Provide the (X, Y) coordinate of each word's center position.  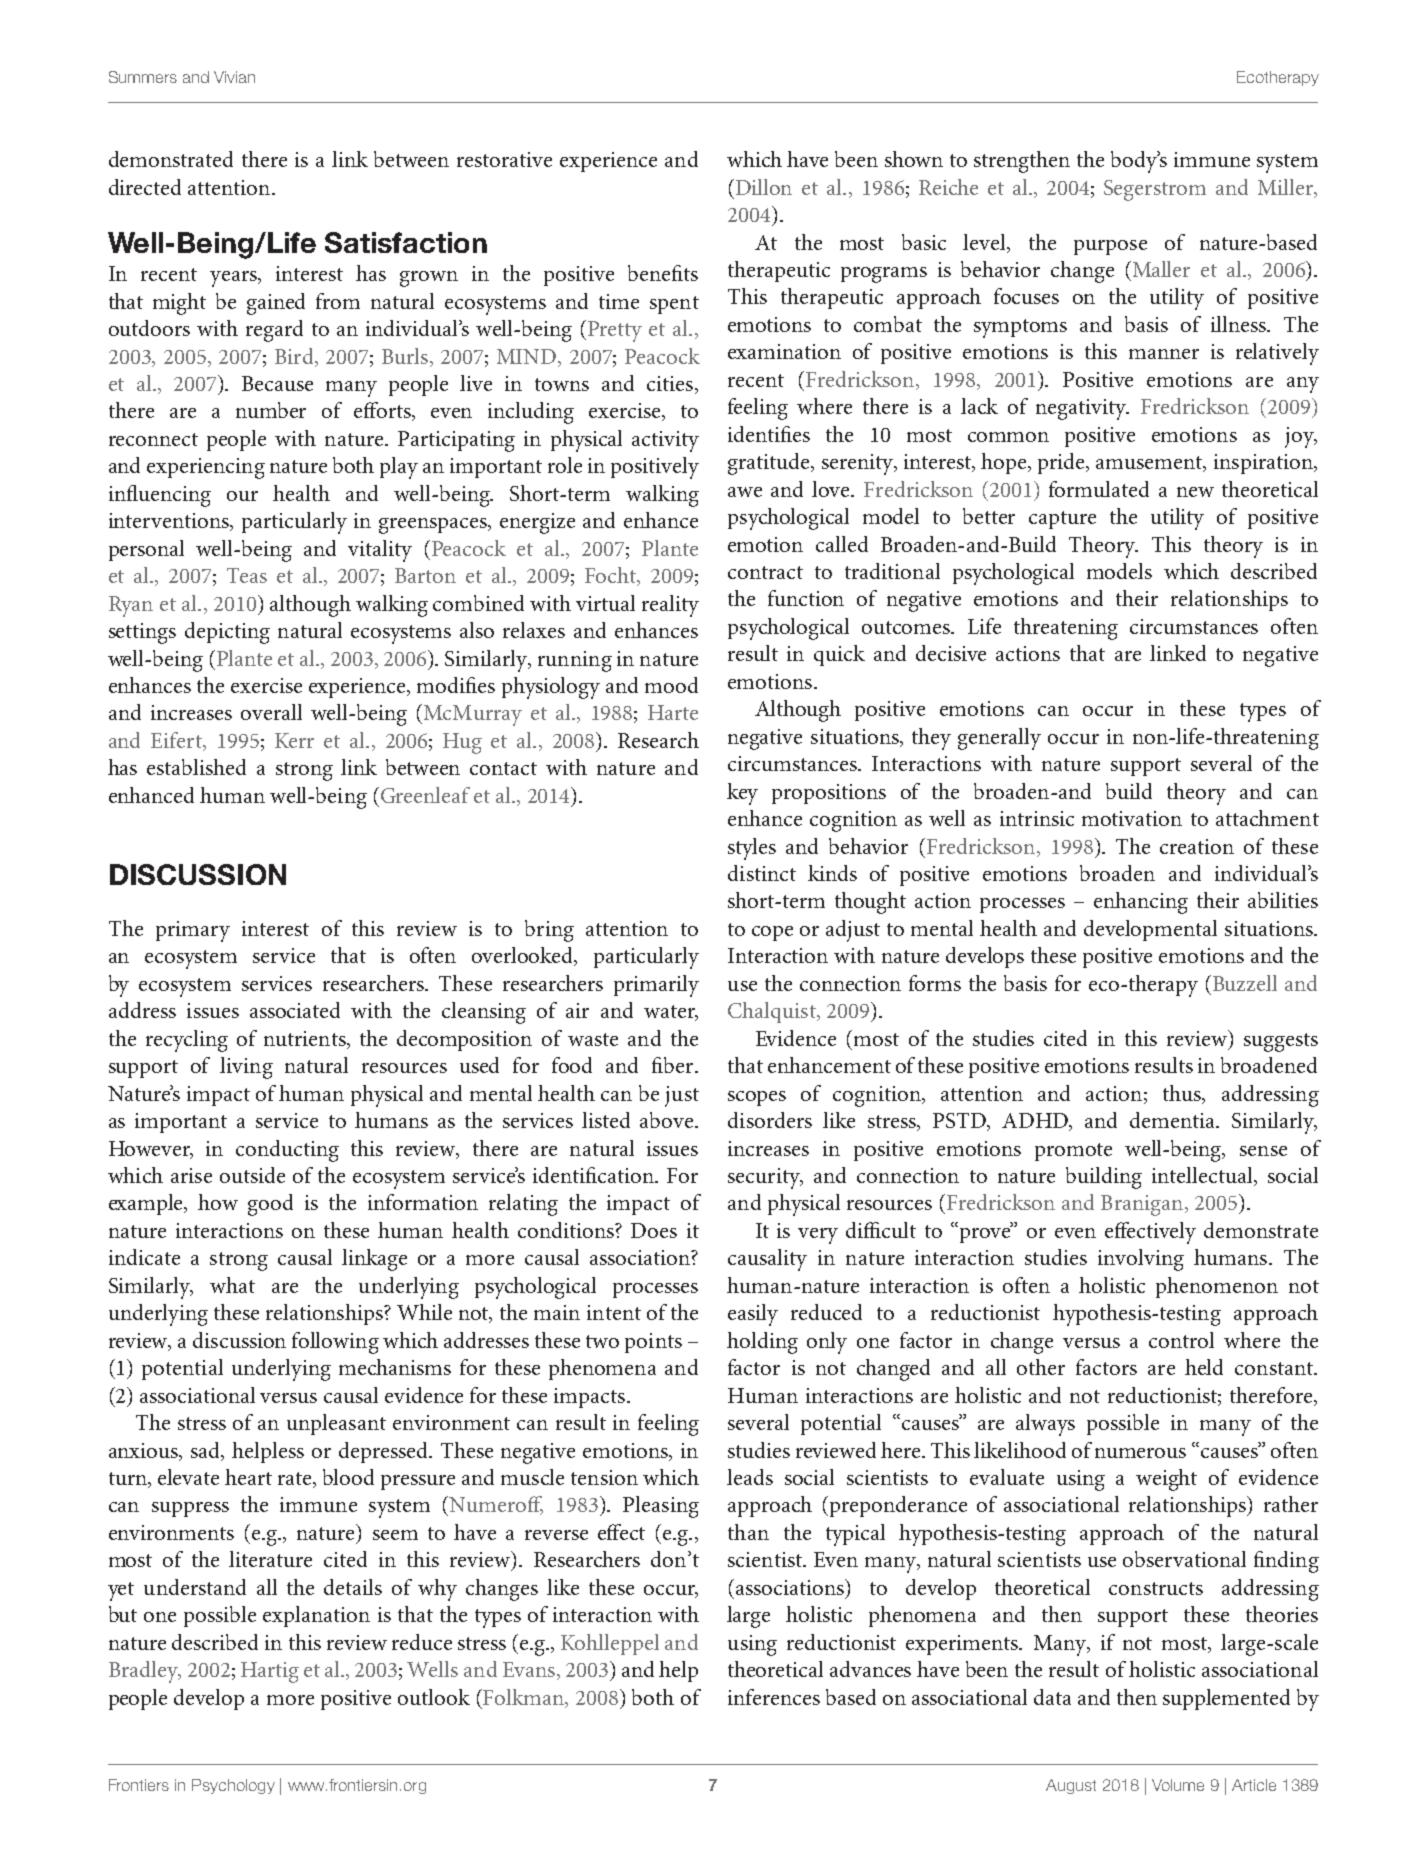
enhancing (1141, 903)
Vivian (234, 77)
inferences (774, 1697)
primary (193, 931)
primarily (656, 986)
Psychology (233, 1786)
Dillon (764, 187)
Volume (1178, 1785)
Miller (1287, 188)
